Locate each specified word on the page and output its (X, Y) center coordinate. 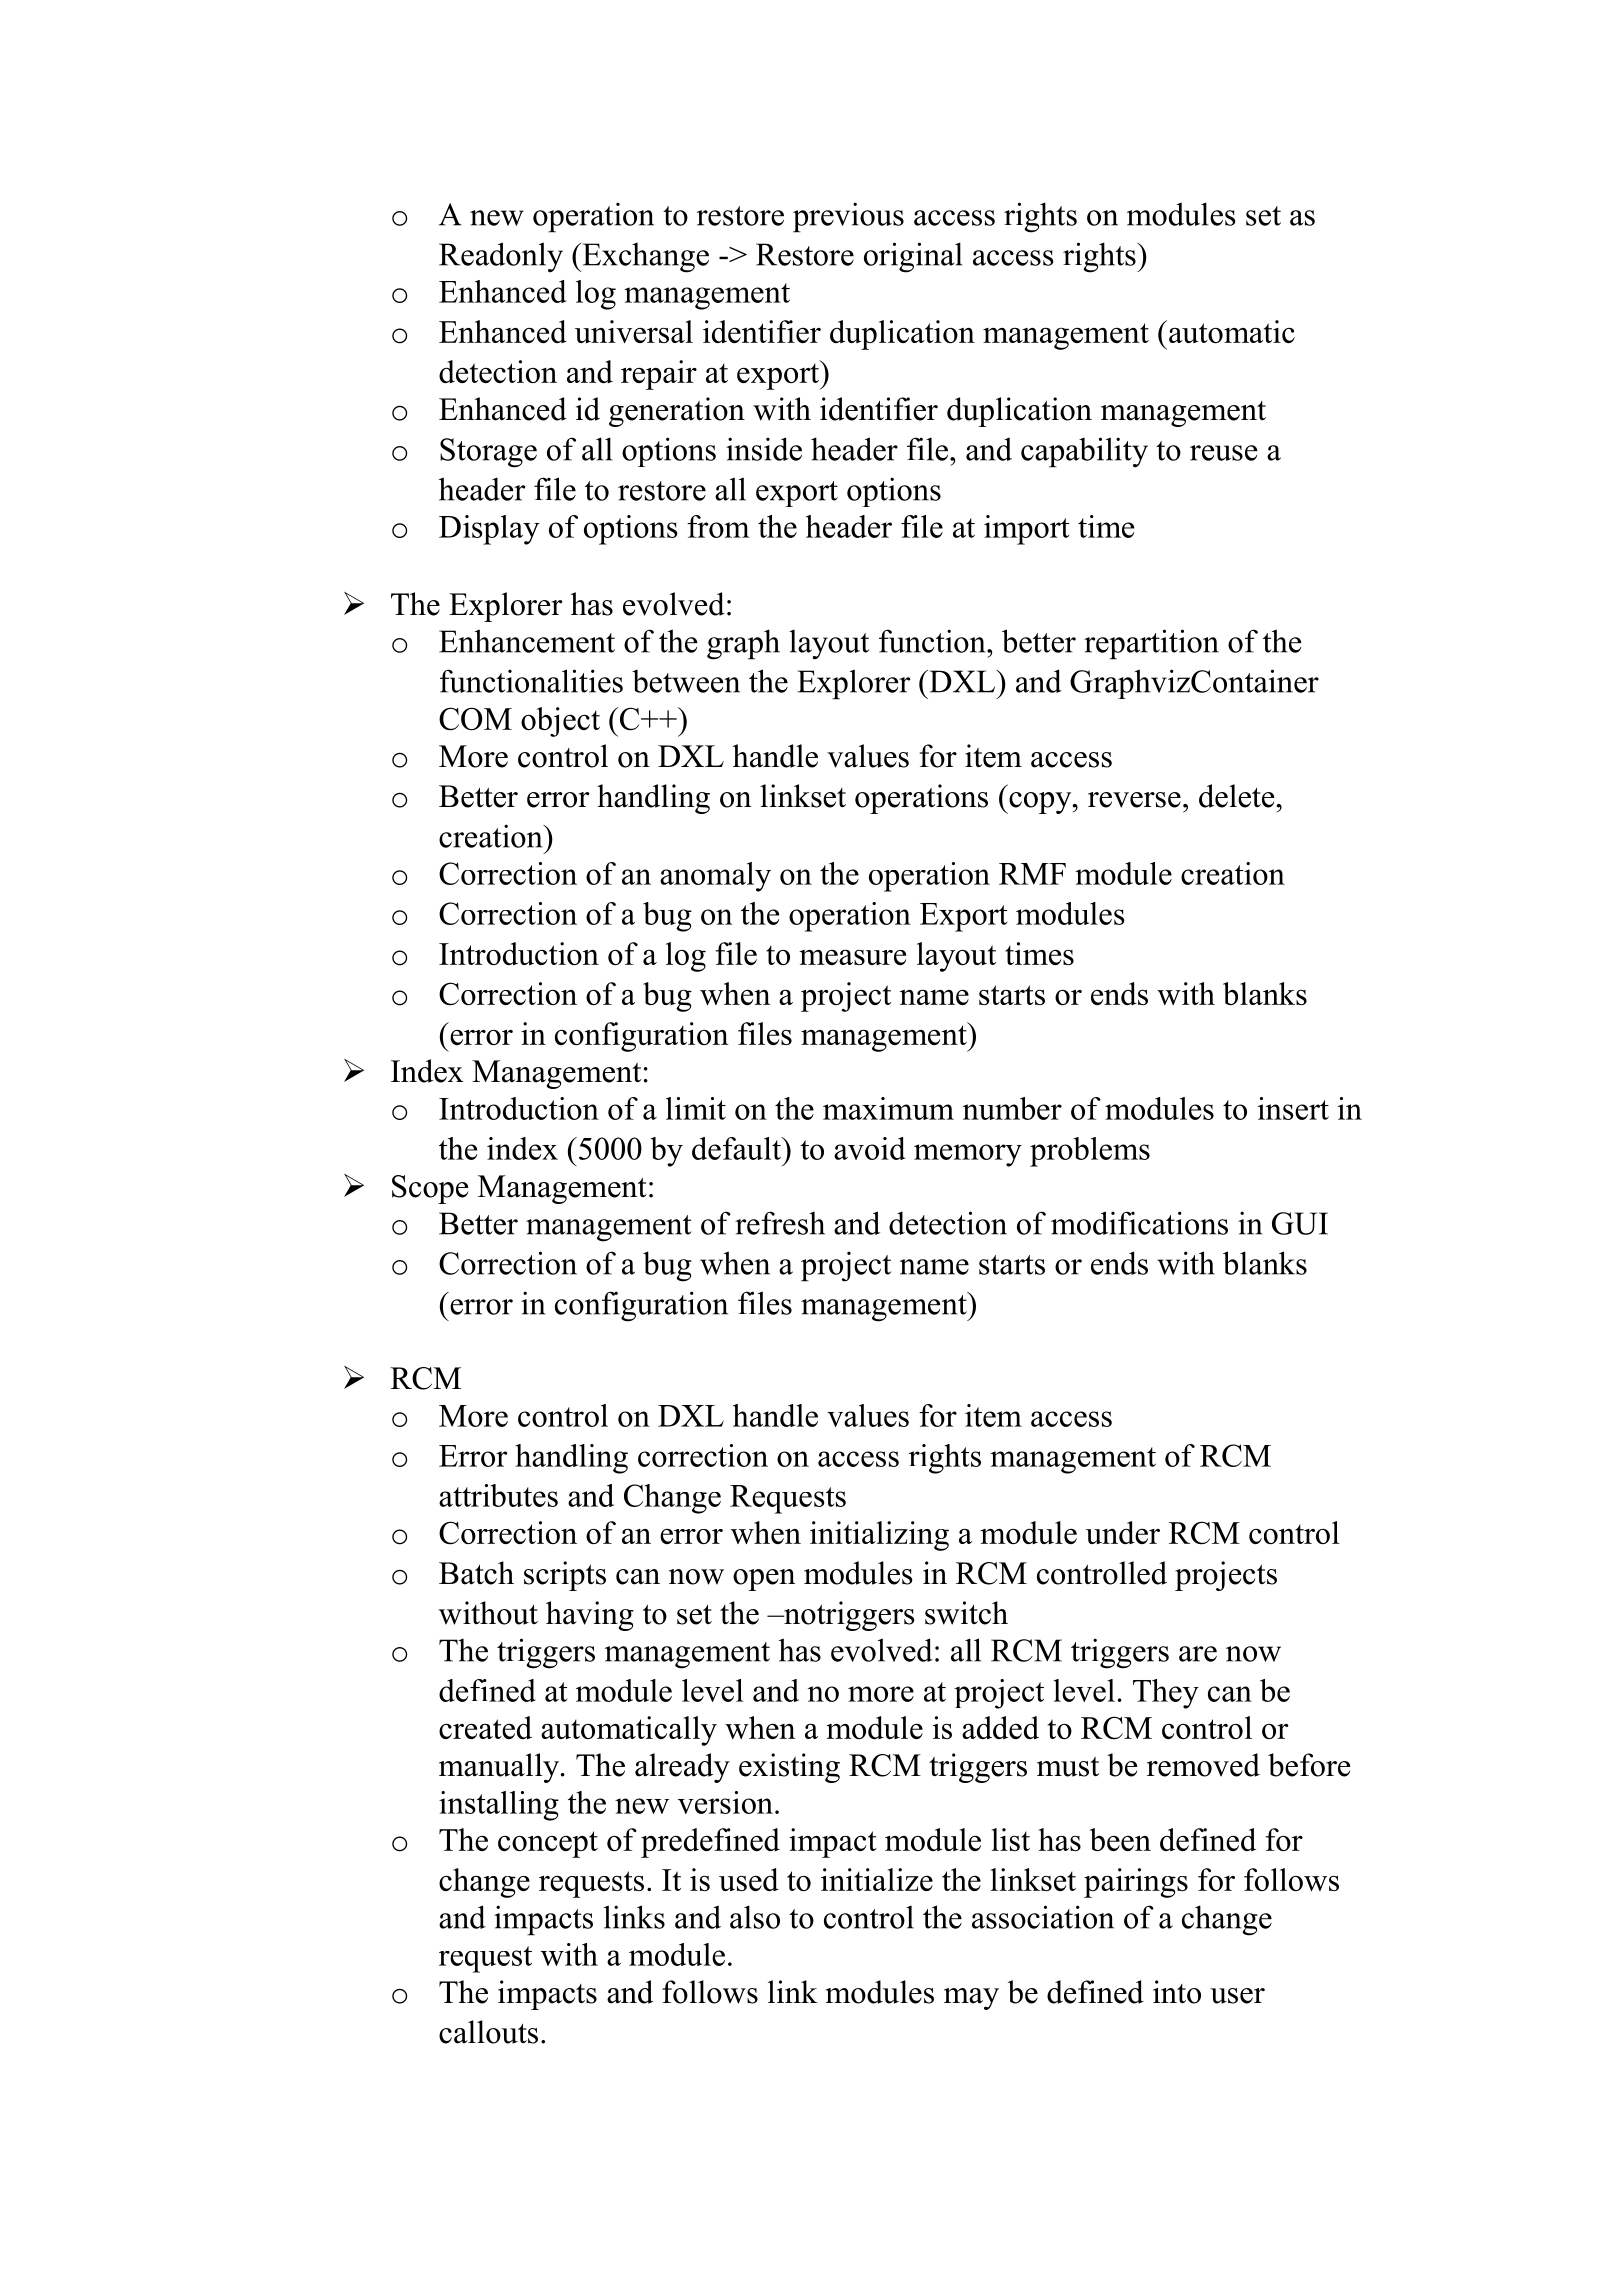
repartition (1151, 644)
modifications (1139, 1223)
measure (852, 957)
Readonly (501, 257)
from (718, 526)
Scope (430, 1189)
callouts (488, 2032)
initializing (879, 1536)
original (913, 257)
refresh (780, 1223)
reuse (1223, 453)
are (1198, 1654)
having (590, 1616)
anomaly (715, 877)
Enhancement (527, 641)
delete (1238, 796)
